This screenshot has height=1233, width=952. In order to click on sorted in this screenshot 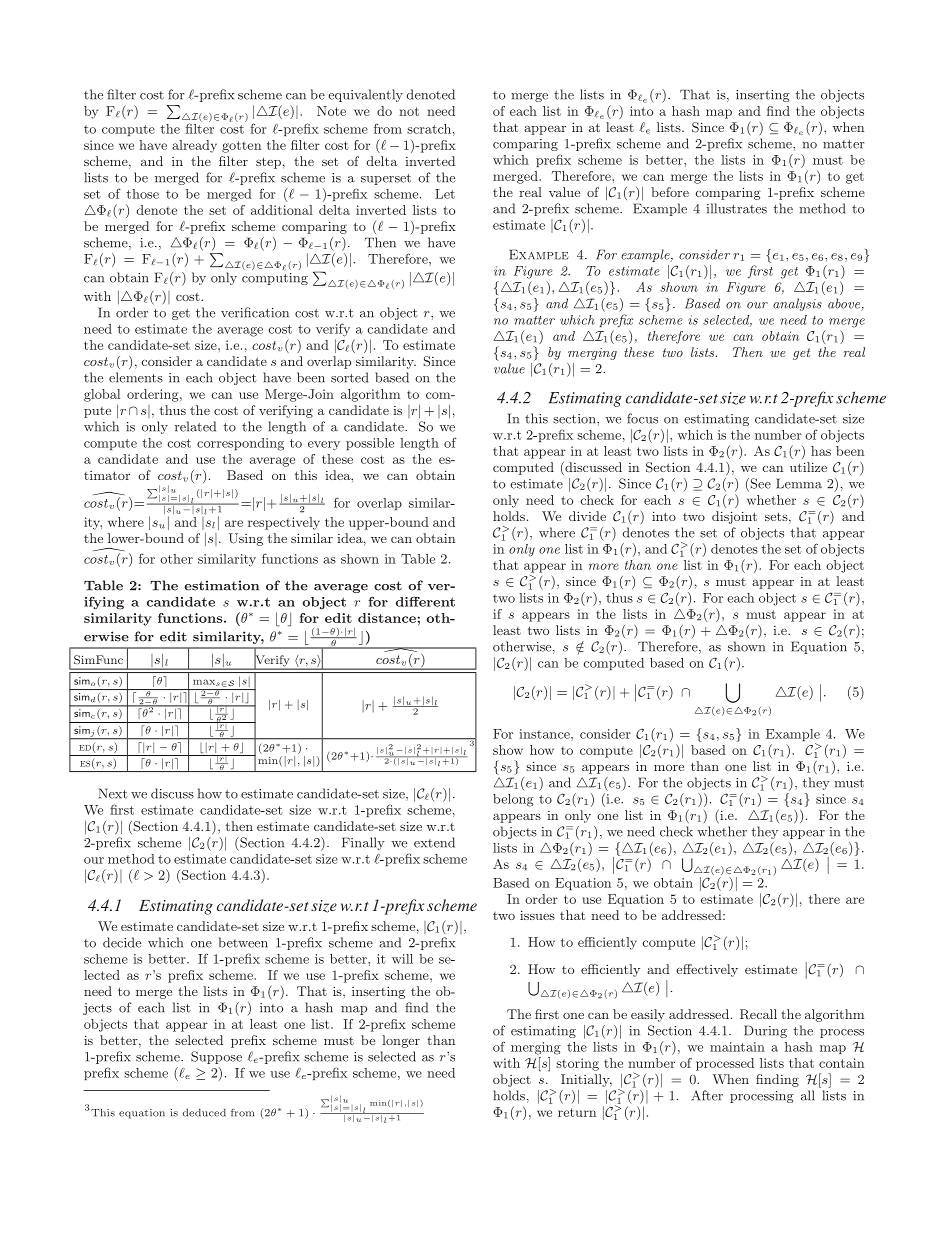, I will do `click(349, 377)`.
